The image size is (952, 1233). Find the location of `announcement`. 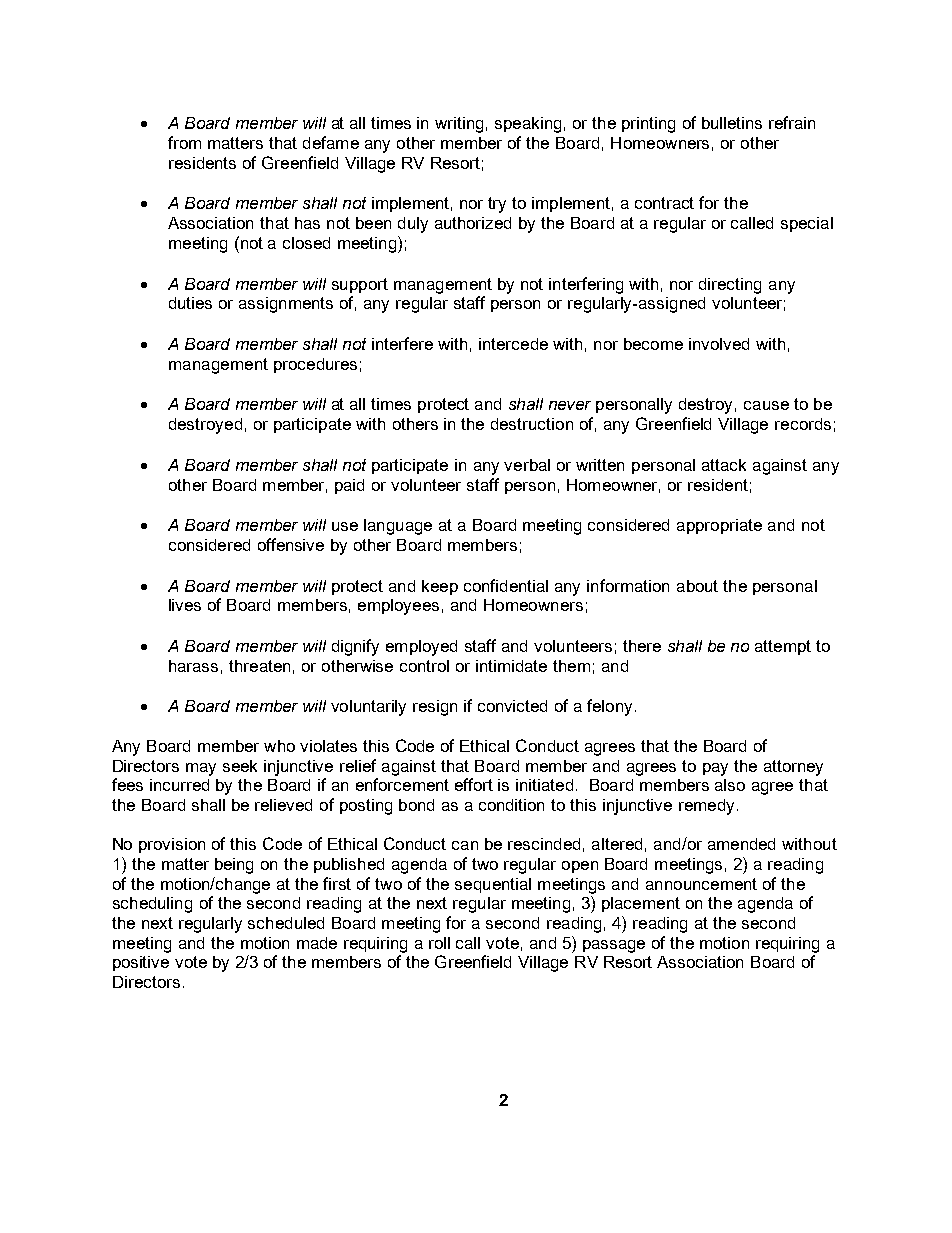

announcement is located at coordinates (701, 884).
